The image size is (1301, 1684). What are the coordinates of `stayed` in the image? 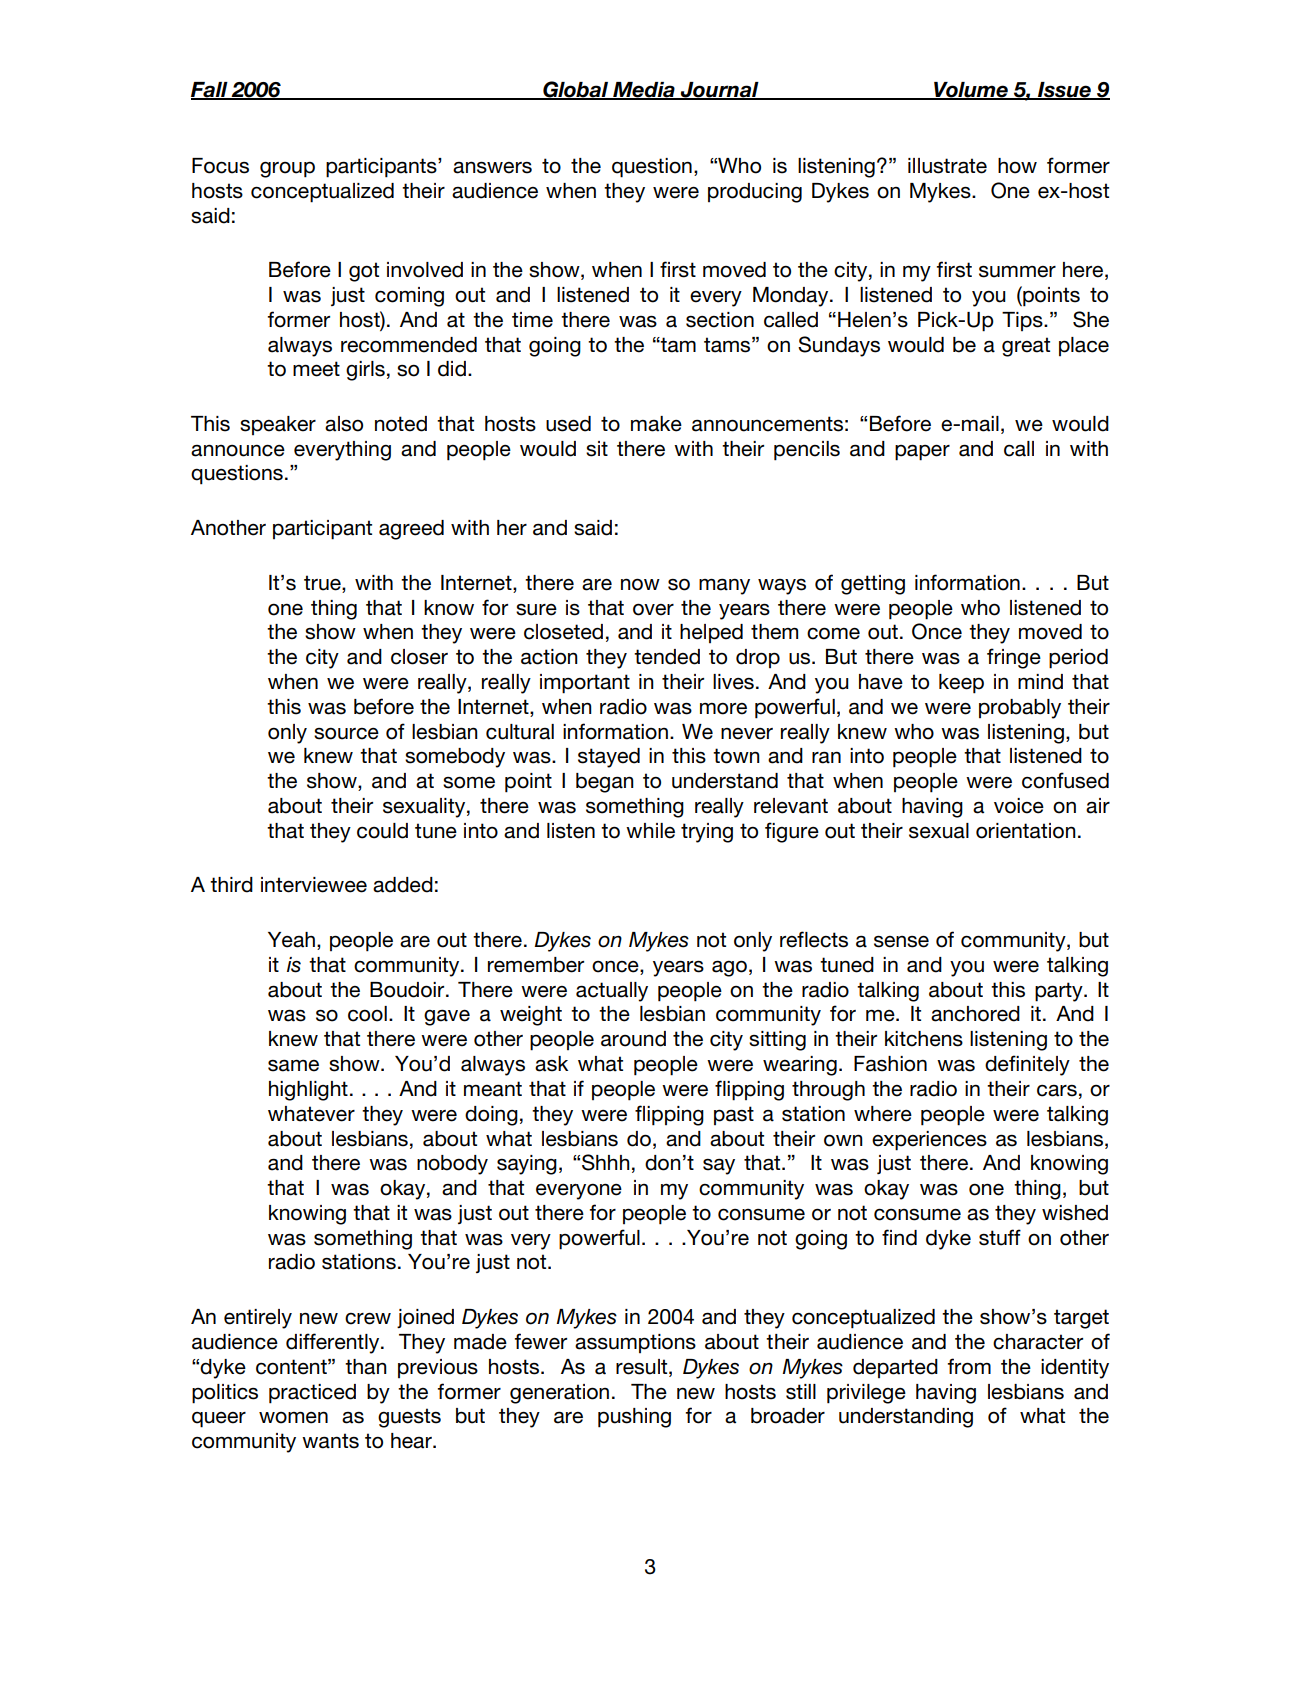 It's located at (609, 758).
